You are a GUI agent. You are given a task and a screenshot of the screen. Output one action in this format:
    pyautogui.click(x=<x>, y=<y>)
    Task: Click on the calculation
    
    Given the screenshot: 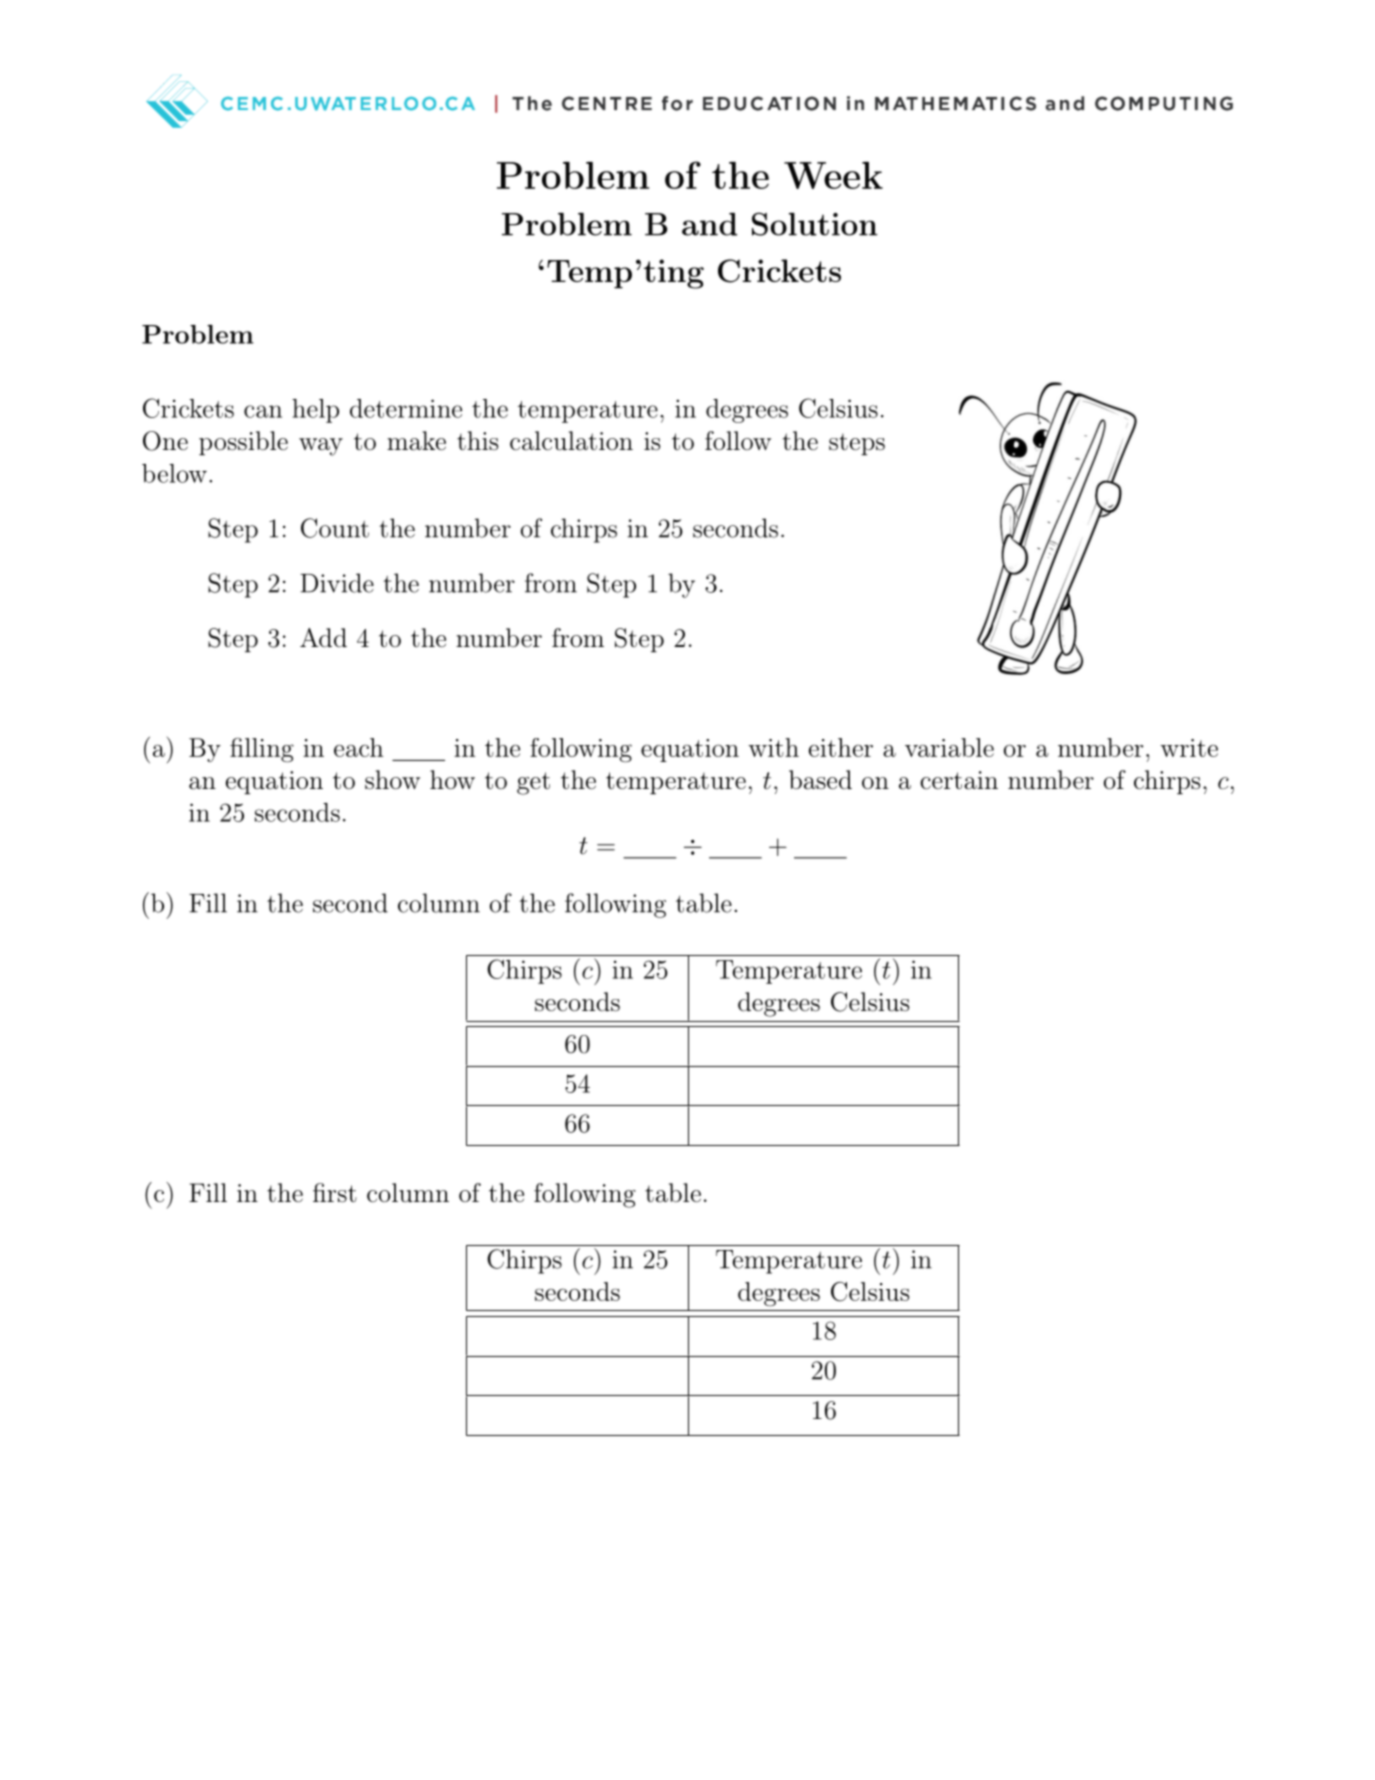 What is the action you would take?
    pyautogui.click(x=571, y=441)
